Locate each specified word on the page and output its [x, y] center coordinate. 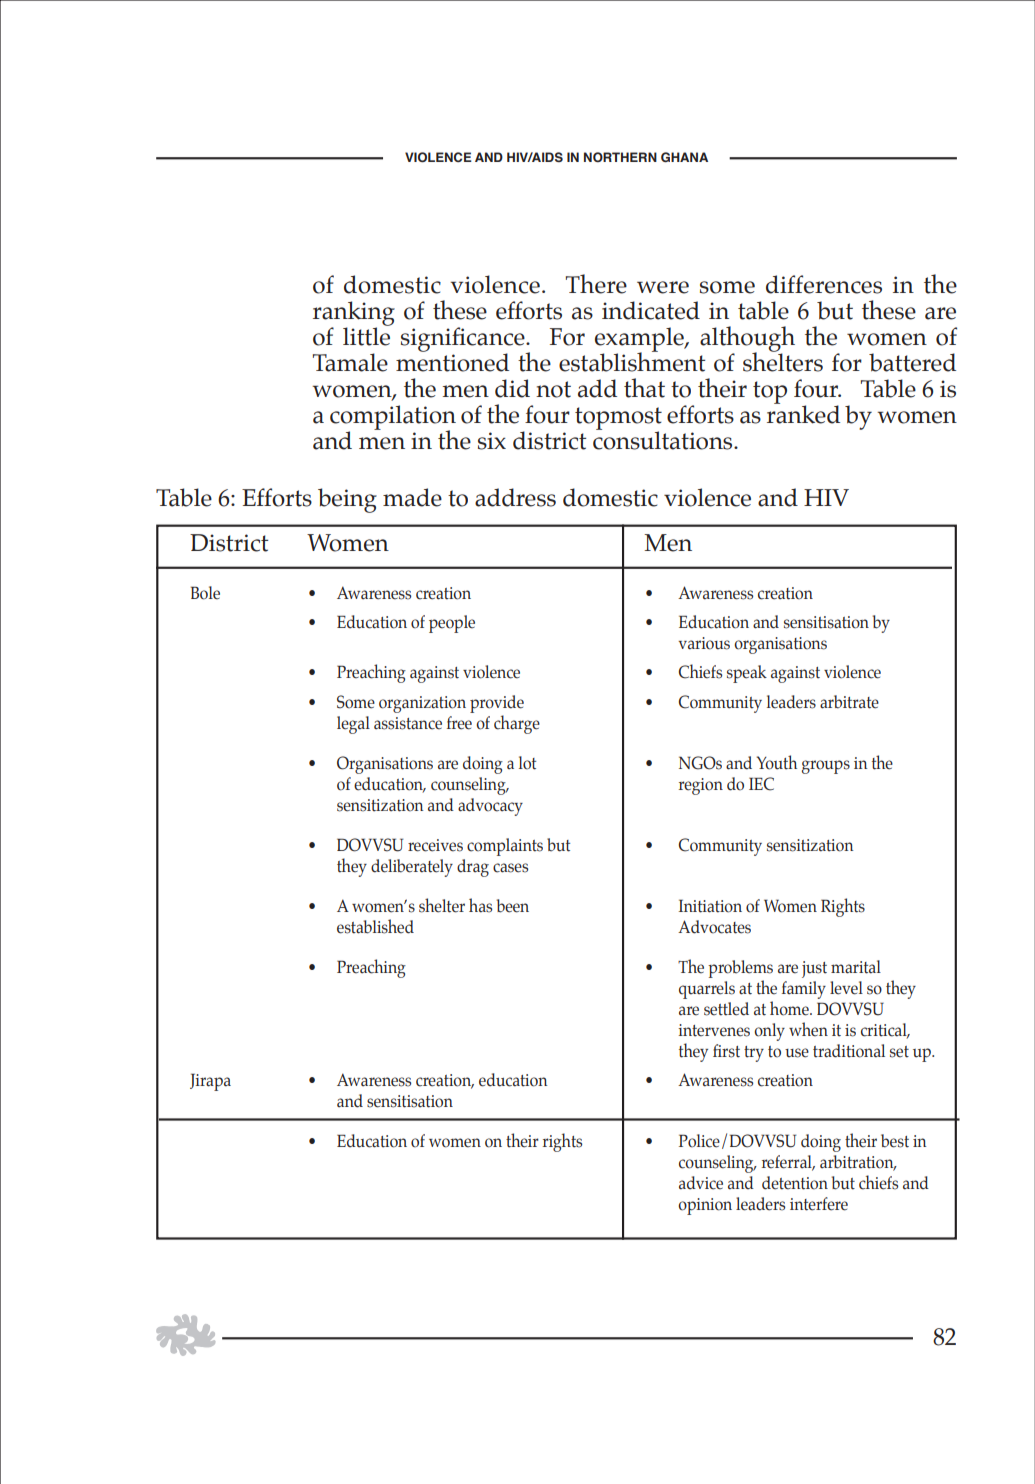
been [513, 906]
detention [795, 1183]
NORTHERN [620, 157]
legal [353, 725]
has [480, 905]
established [375, 926]
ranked [803, 413]
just [814, 969]
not [553, 389]
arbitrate [849, 702]
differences [824, 284]
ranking [354, 314]
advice [701, 1183]
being [347, 500]
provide [497, 704]
